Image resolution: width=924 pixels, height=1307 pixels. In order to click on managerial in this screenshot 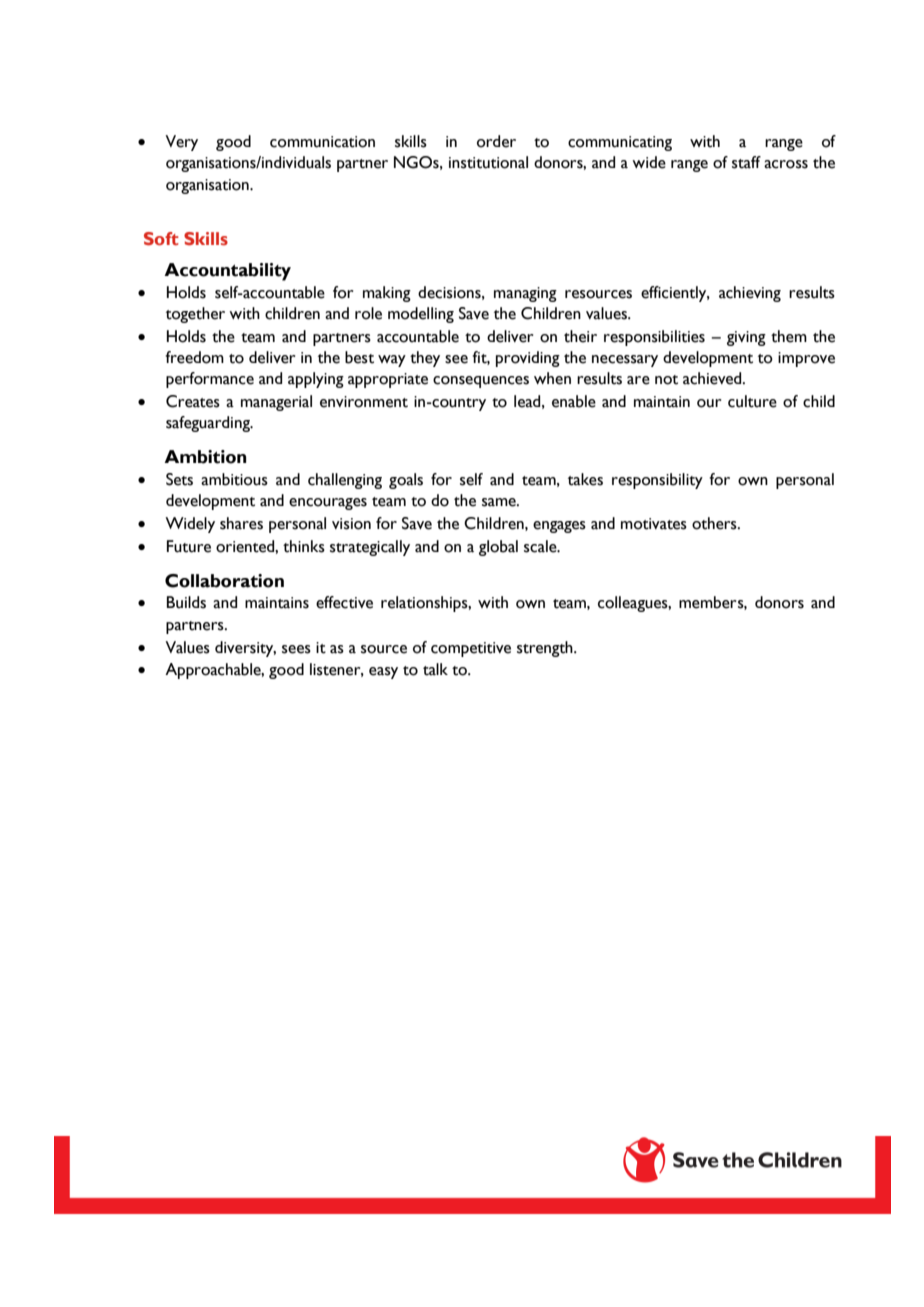, I will do `click(276, 403)`.
